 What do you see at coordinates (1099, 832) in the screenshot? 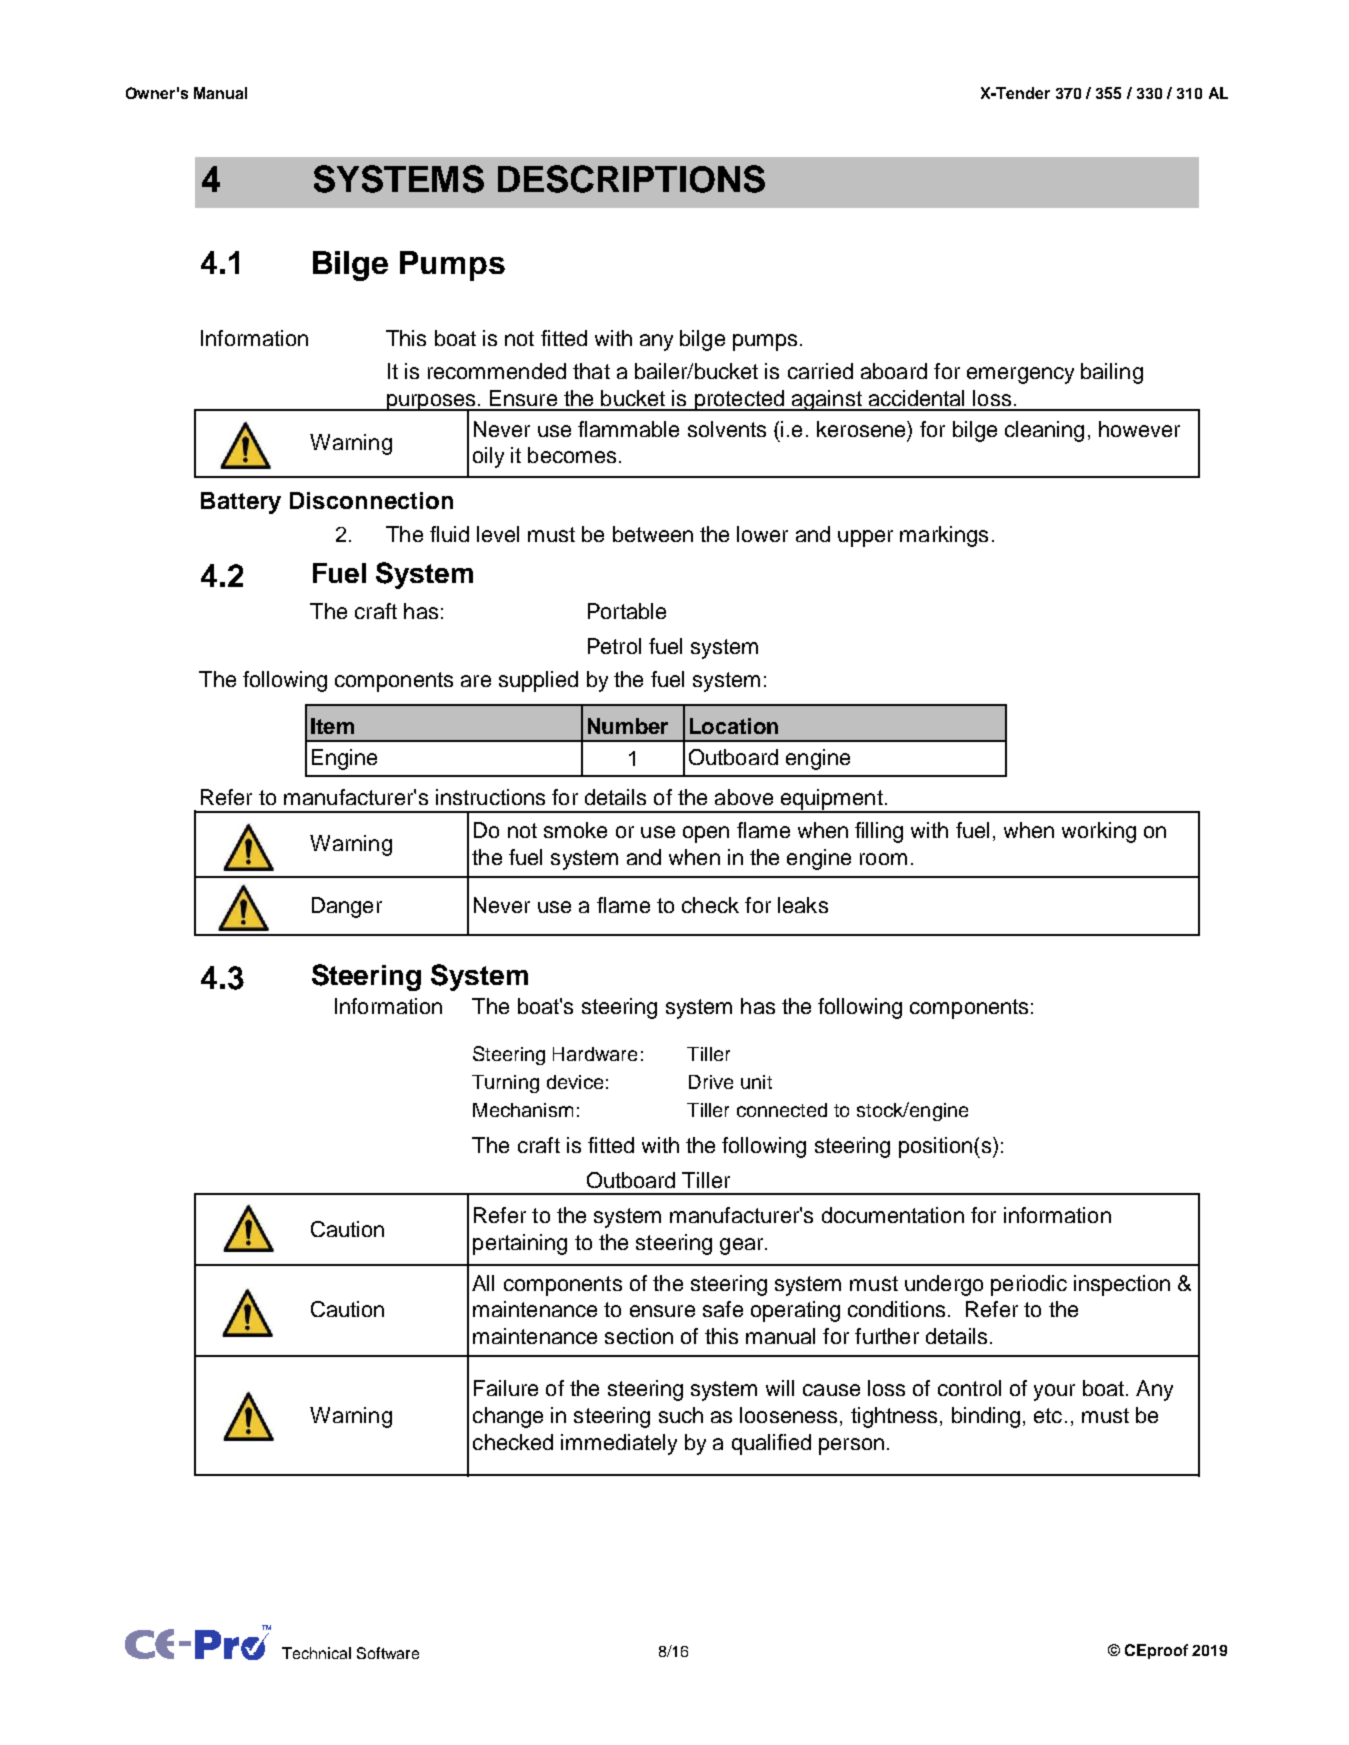
I see `working` at bounding box center [1099, 832].
